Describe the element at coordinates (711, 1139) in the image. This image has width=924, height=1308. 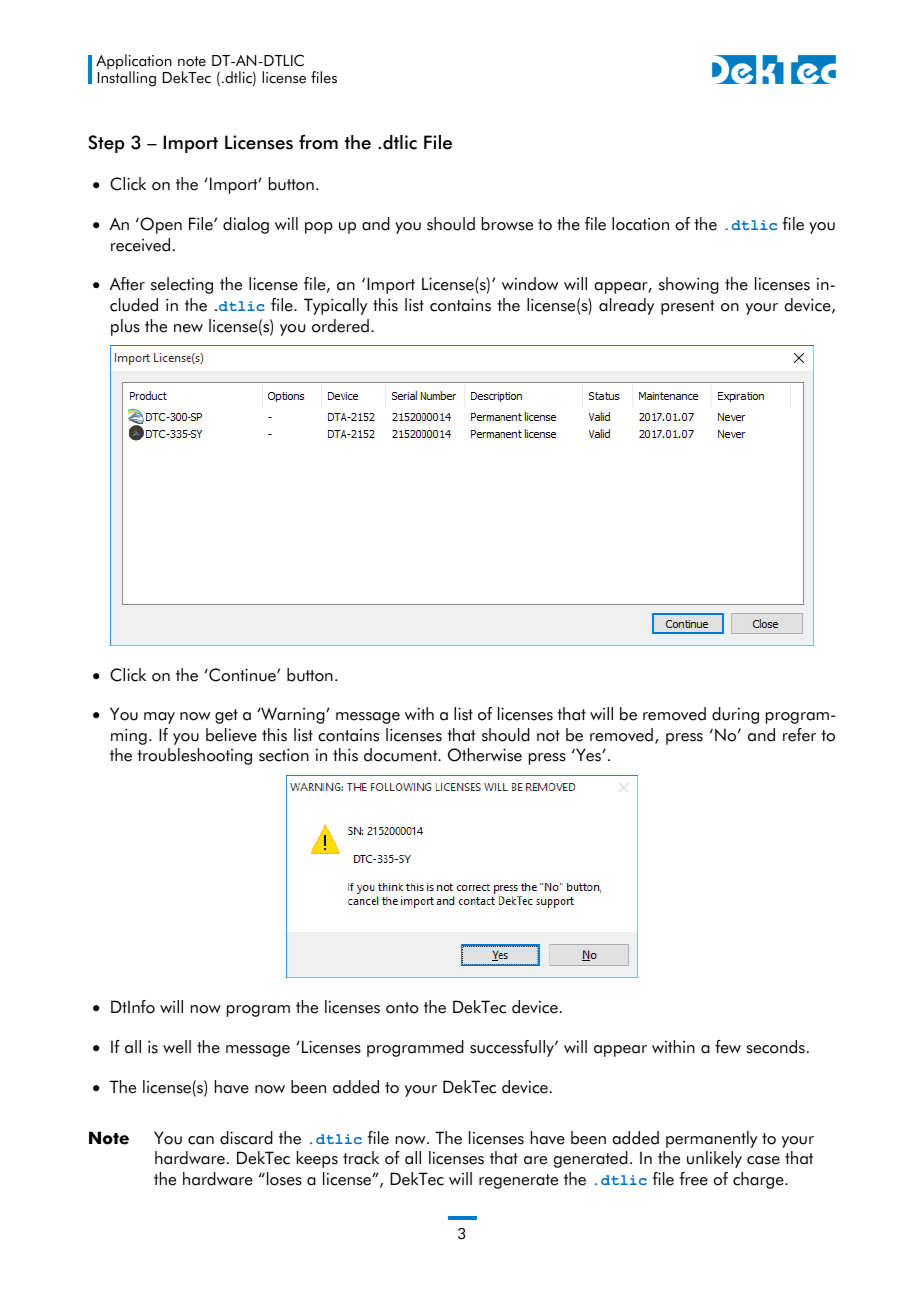
I see `permanently` at that location.
